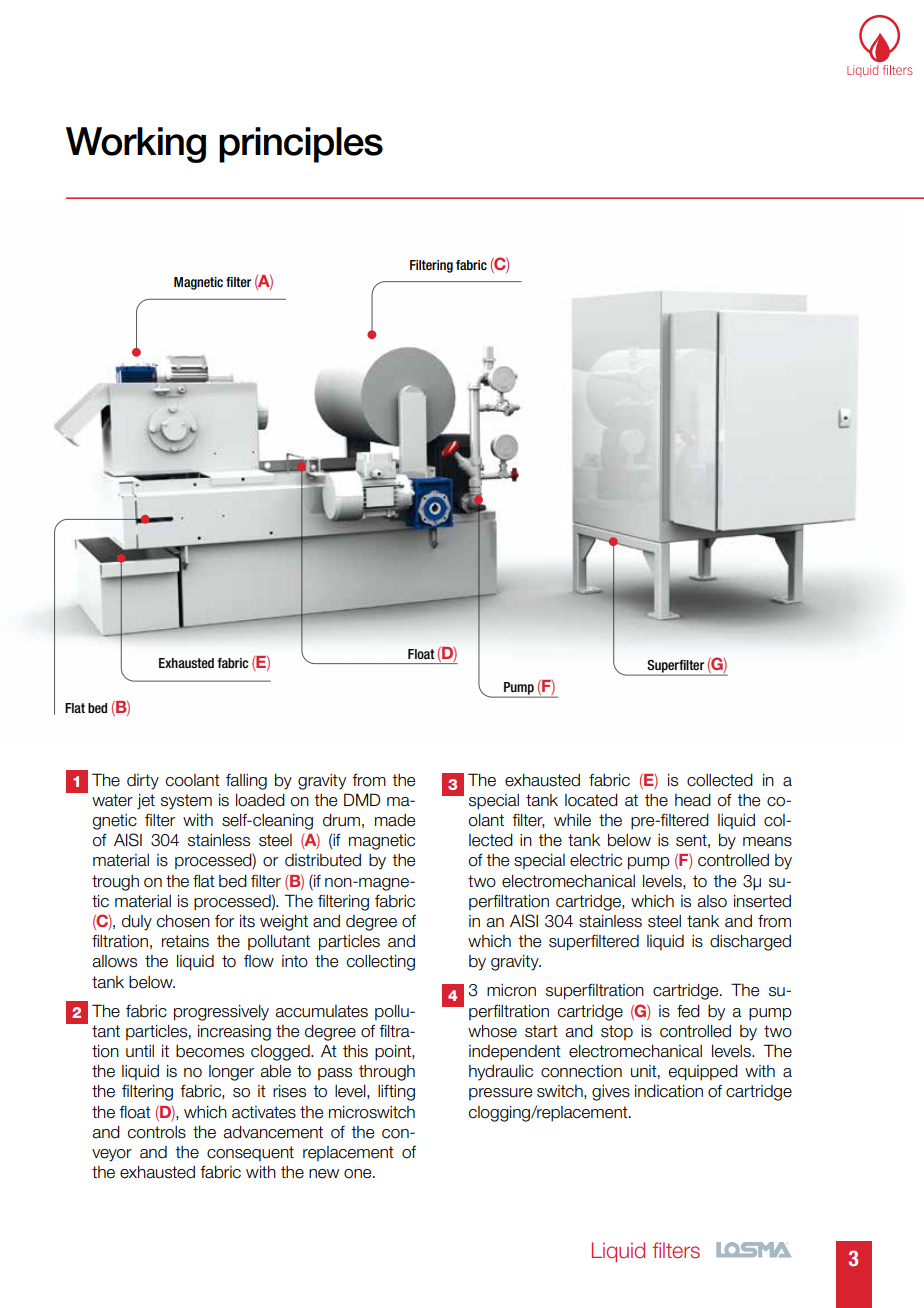  What do you see at coordinates (381, 963) in the page?
I see `collecting` at bounding box center [381, 963].
